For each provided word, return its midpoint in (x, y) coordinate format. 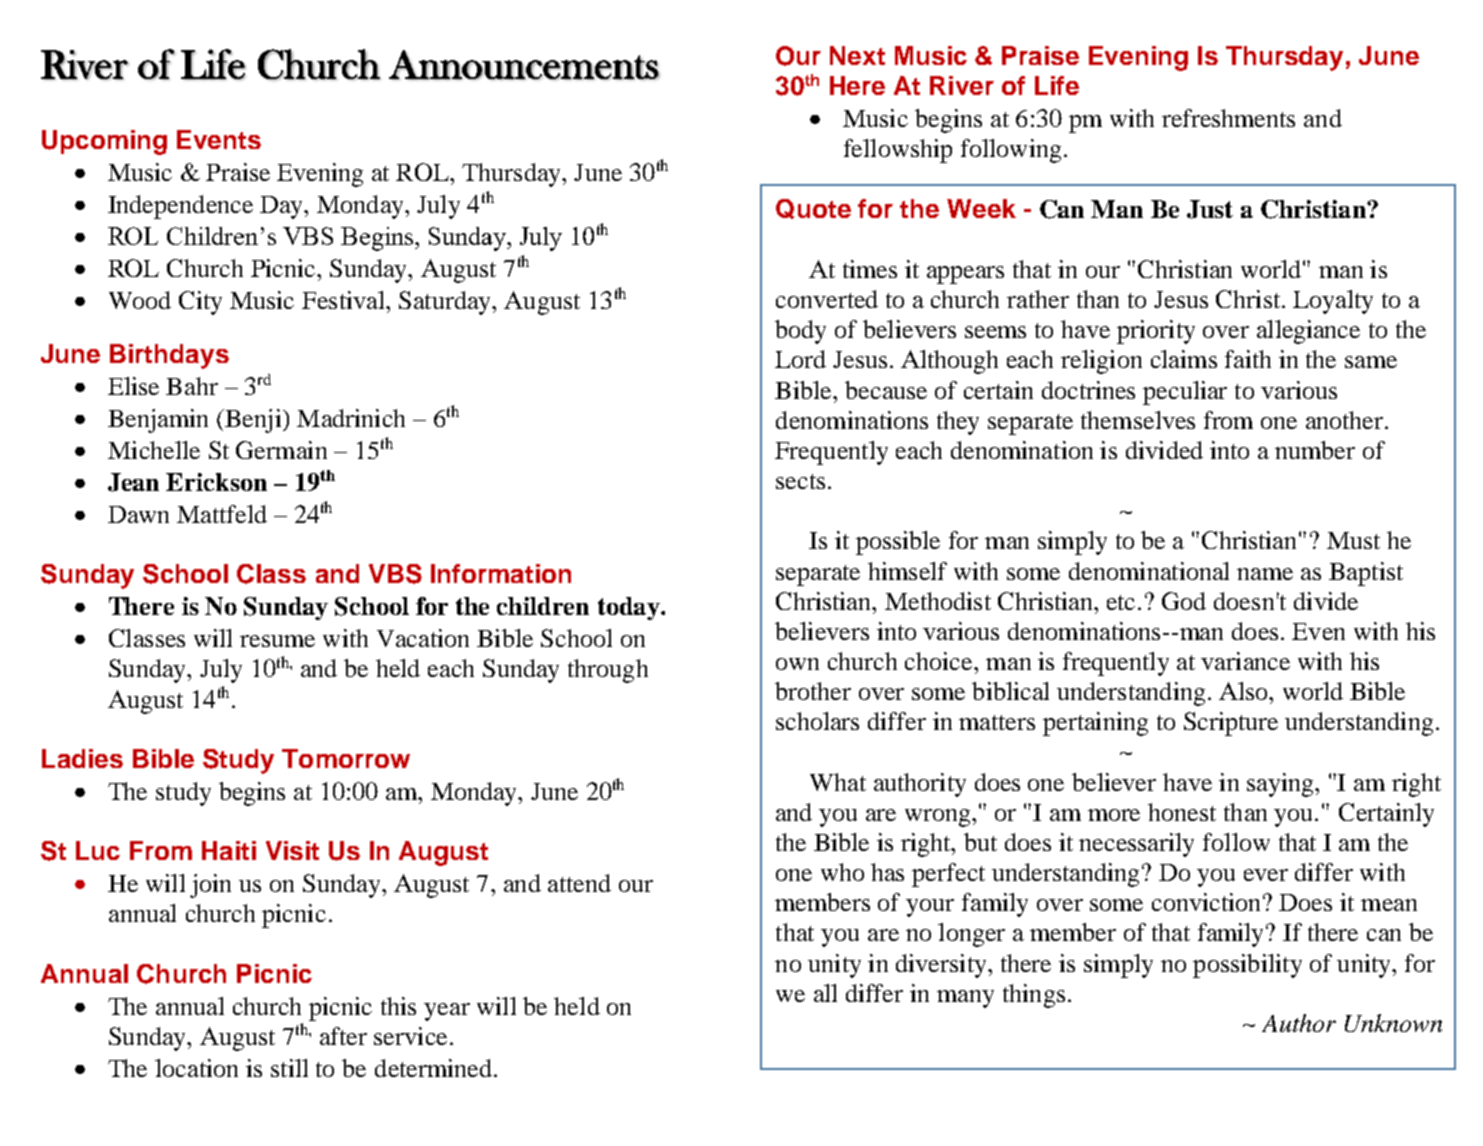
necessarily (1136, 845)
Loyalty (1333, 302)
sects (800, 481)
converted (827, 299)
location (196, 1068)
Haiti (229, 850)
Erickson (216, 482)
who (842, 872)
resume (277, 641)
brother (813, 691)
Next (857, 55)
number (1315, 450)
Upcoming (104, 142)
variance (1245, 661)
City (200, 303)
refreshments (1228, 118)
